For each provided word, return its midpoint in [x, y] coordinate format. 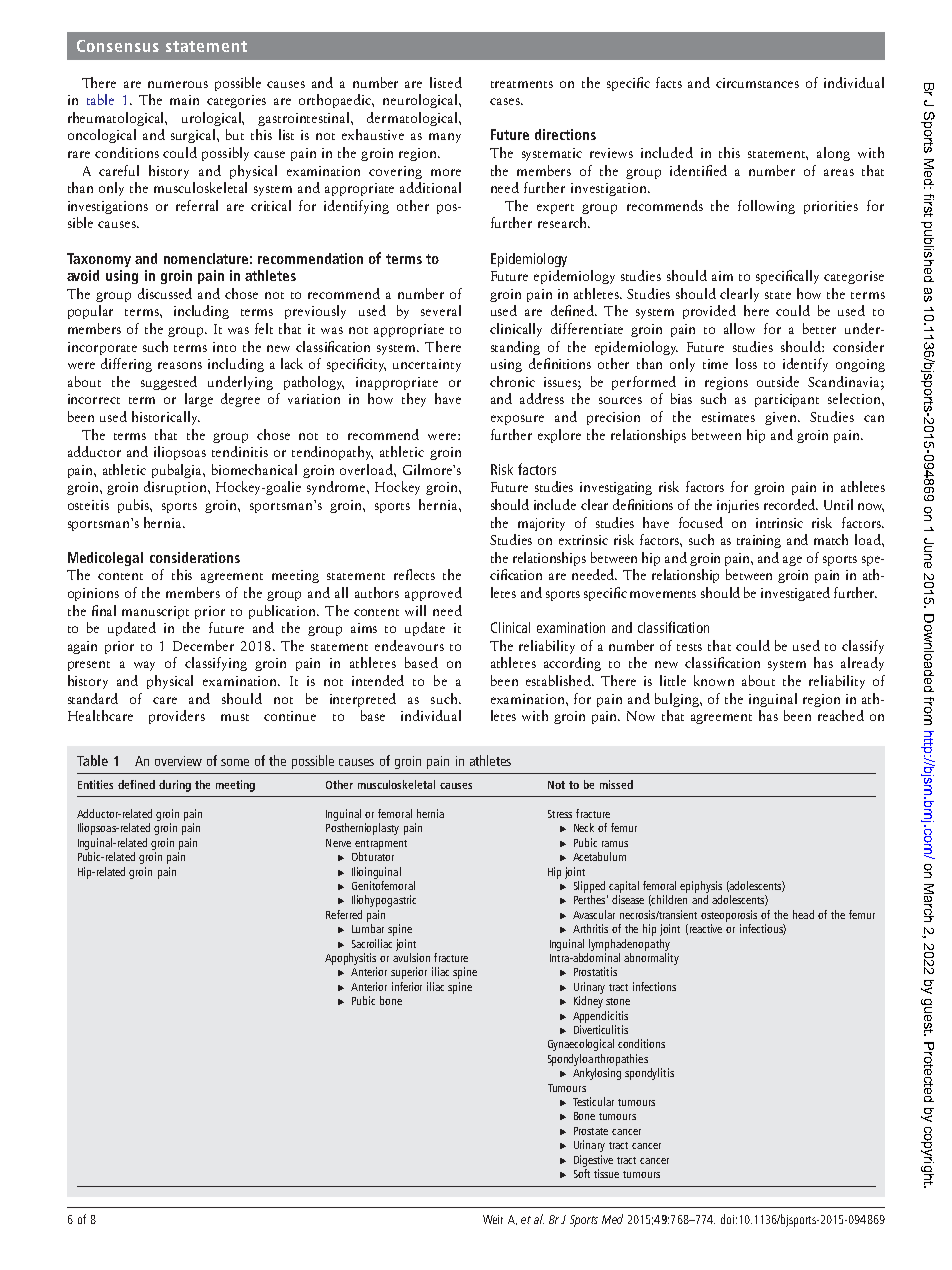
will [415, 610]
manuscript [155, 612]
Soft [582, 1172]
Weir [493, 1219]
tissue [606, 1173]
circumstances [757, 83]
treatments [522, 84]
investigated [795, 594]
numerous [178, 84]
